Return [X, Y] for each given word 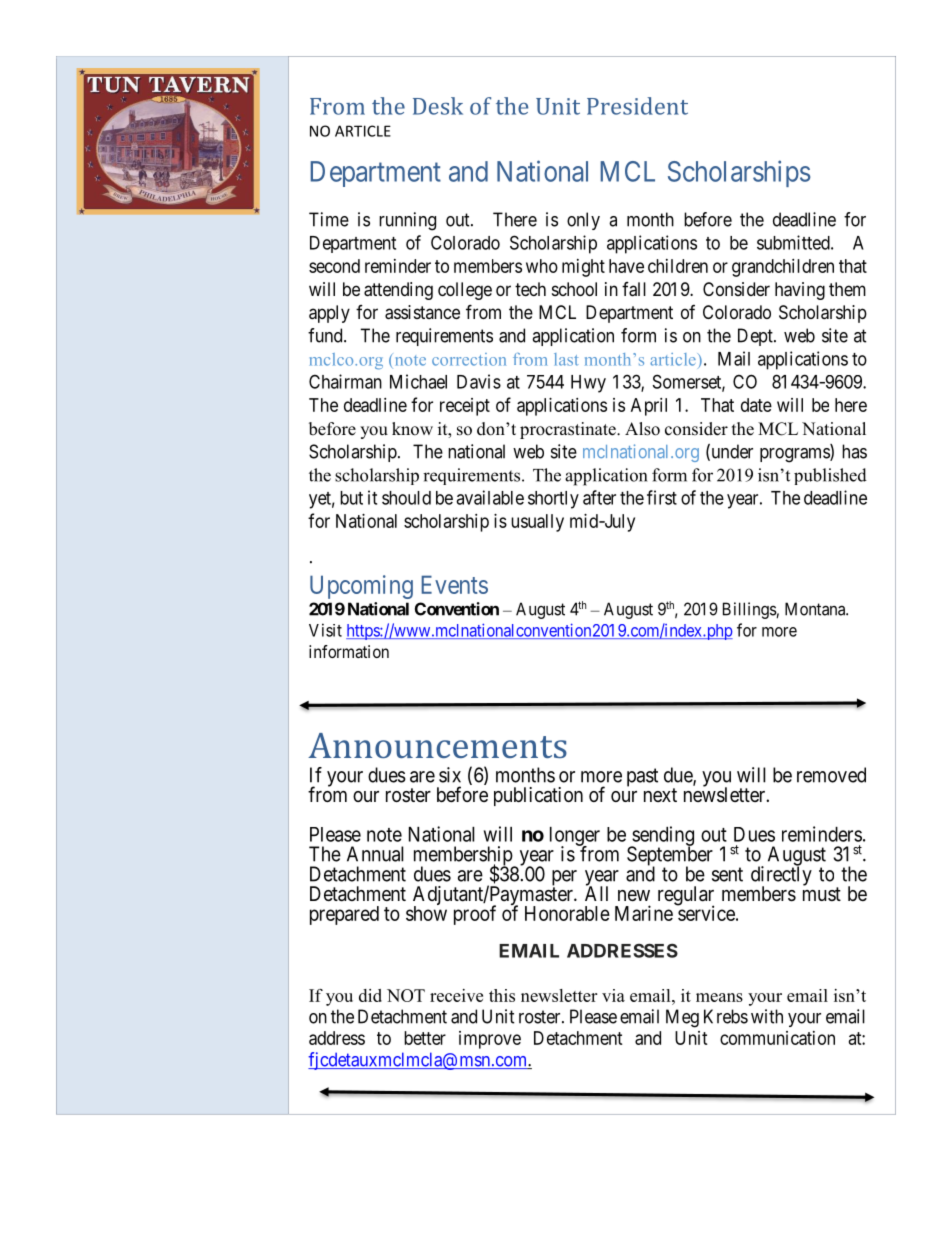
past [642, 777]
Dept [756, 337]
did [370, 995]
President [637, 106]
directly [781, 876]
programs [795, 455]
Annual [375, 854]
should [406, 498]
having [800, 291]
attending [398, 291]
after [599, 497]
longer [575, 837]
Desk [438, 106]
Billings [750, 610]
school [574, 289]
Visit [325, 630]
